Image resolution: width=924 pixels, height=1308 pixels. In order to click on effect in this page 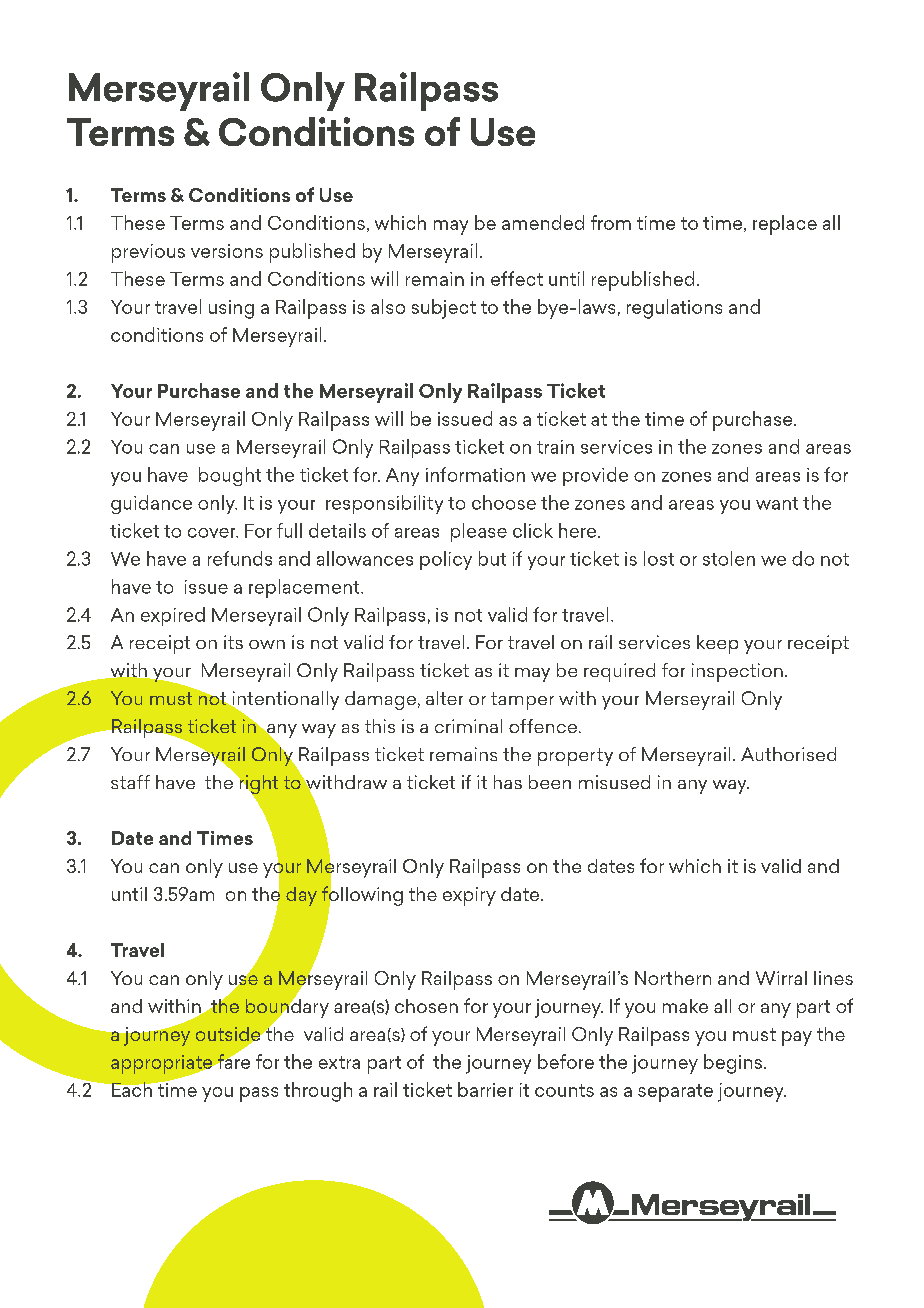, I will do `click(517, 278)`.
